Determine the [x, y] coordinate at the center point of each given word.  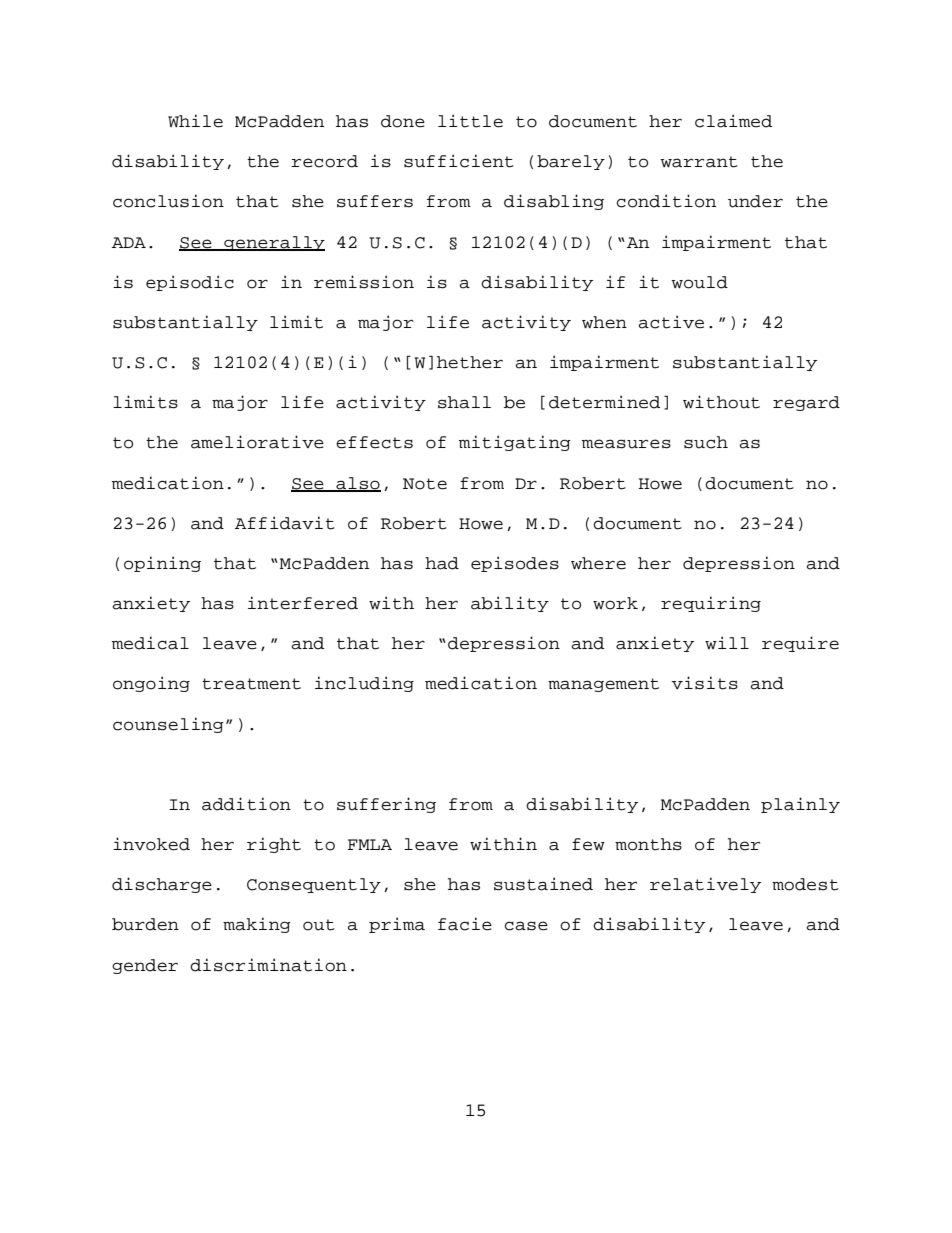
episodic [190, 283]
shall [464, 402]
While [195, 121]
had [442, 563]
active [671, 322]
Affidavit [285, 523]
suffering [386, 805]
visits [705, 683]
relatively [705, 885]
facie [465, 924]
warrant [699, 162]
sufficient [459, 161]
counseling [168, 725]
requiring [711, 604]
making [257, 925]
